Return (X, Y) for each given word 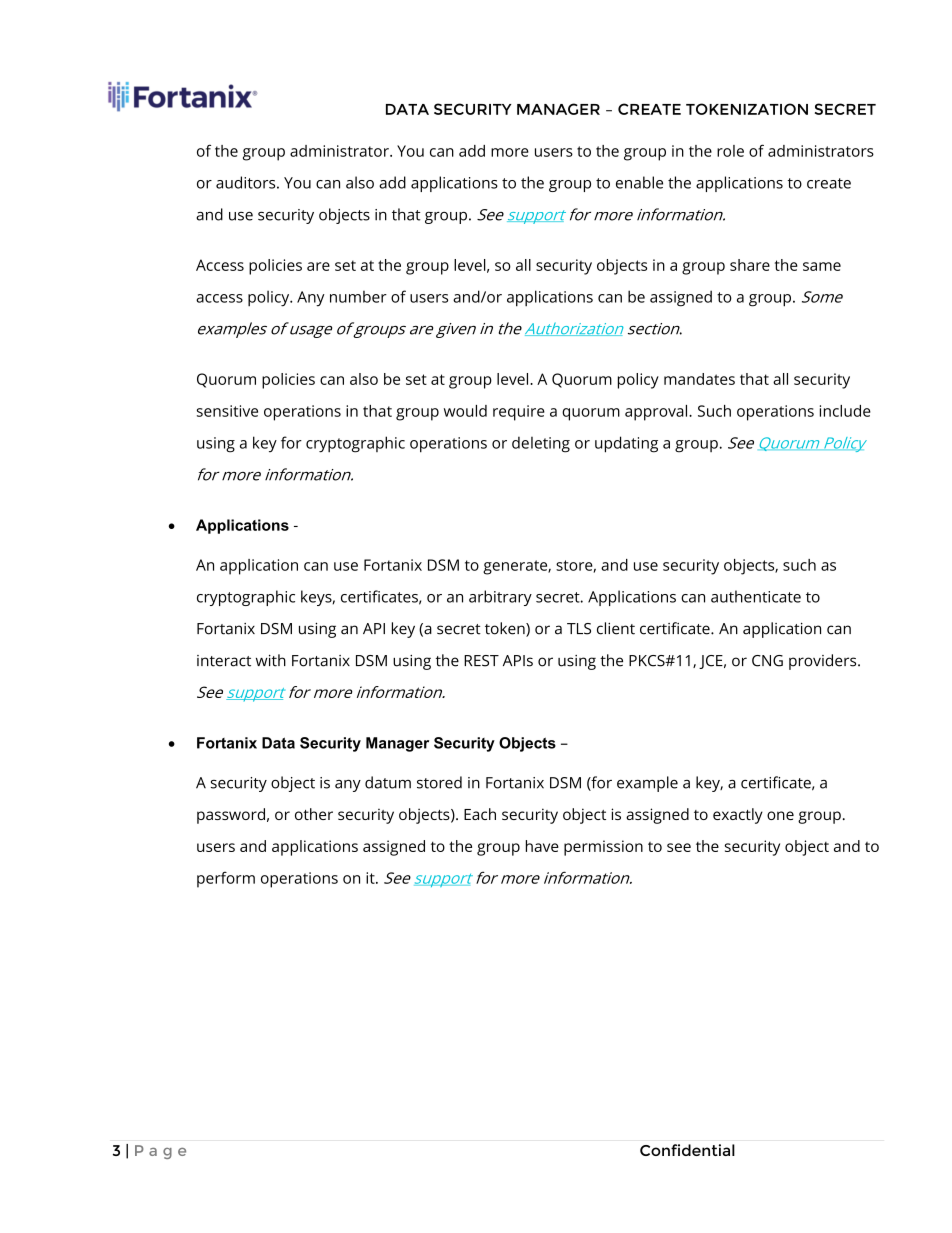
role (730, 151)
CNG (767, 661)
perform (226, 880)
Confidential (687, 1150)
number (358, 297)
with (271, 660)
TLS (579, 629)
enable (639, 182)
